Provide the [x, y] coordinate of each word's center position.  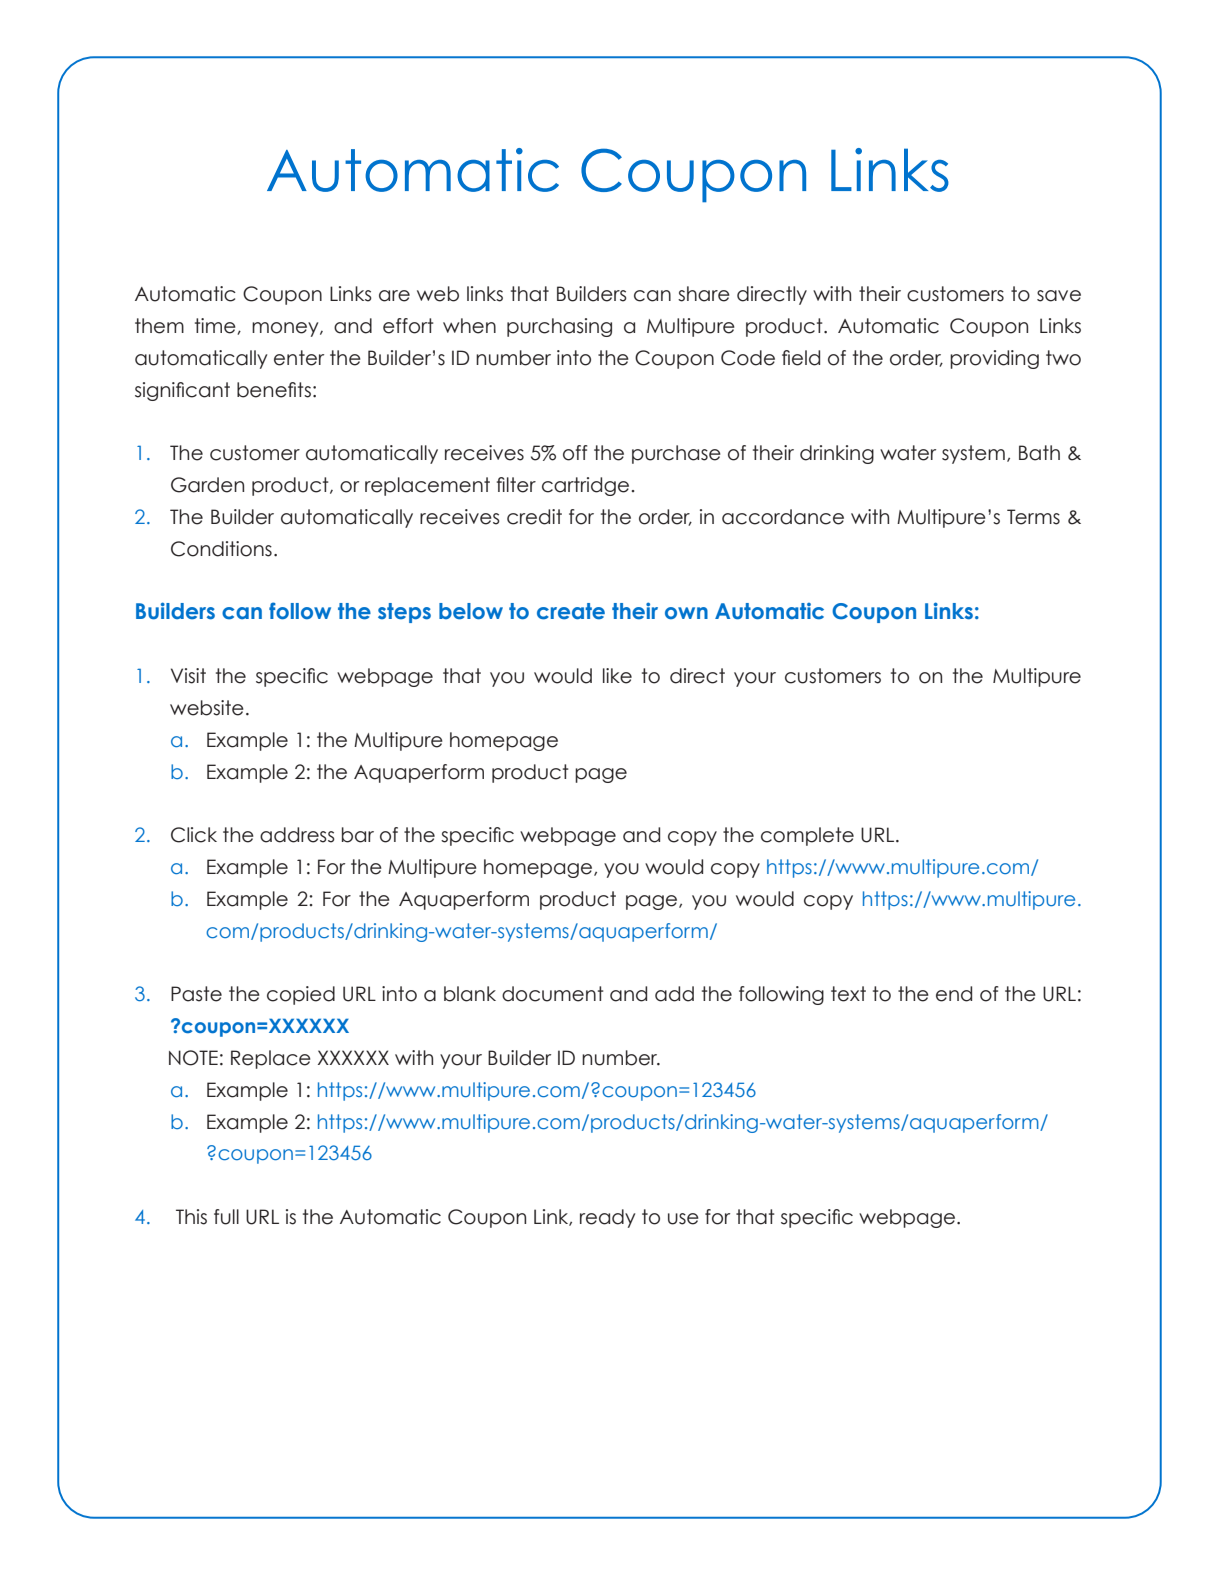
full [226, 1217]
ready [607, 1218]
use [683, 1219]
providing [994, 359]
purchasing [559, 327]
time [216, 326]
